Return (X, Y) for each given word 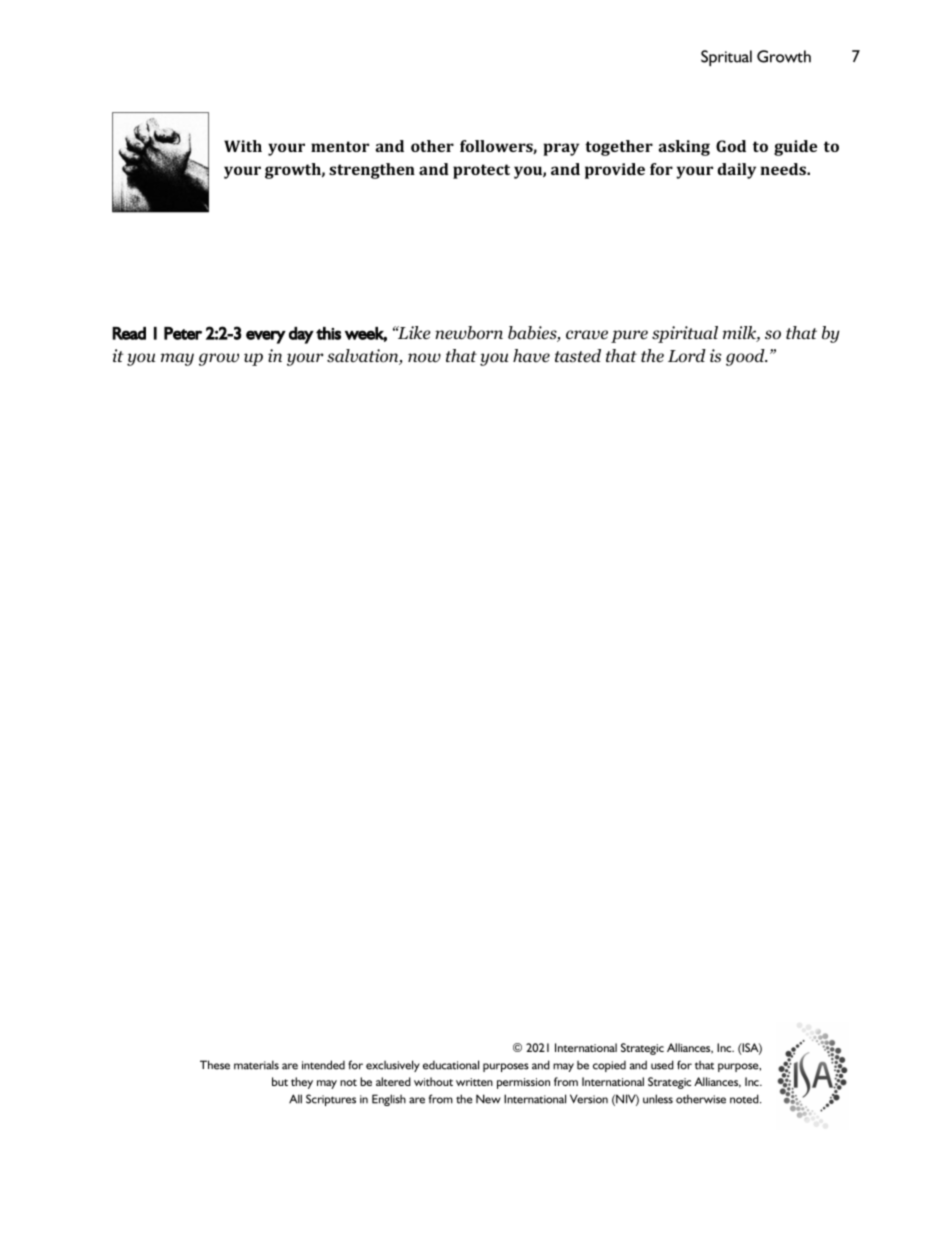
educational (451, 1065)
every (266, 337)
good (746, 357)
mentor (340, 146)
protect (481, 171)
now (424, 358)
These (215, 1065)
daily (737, 171)
